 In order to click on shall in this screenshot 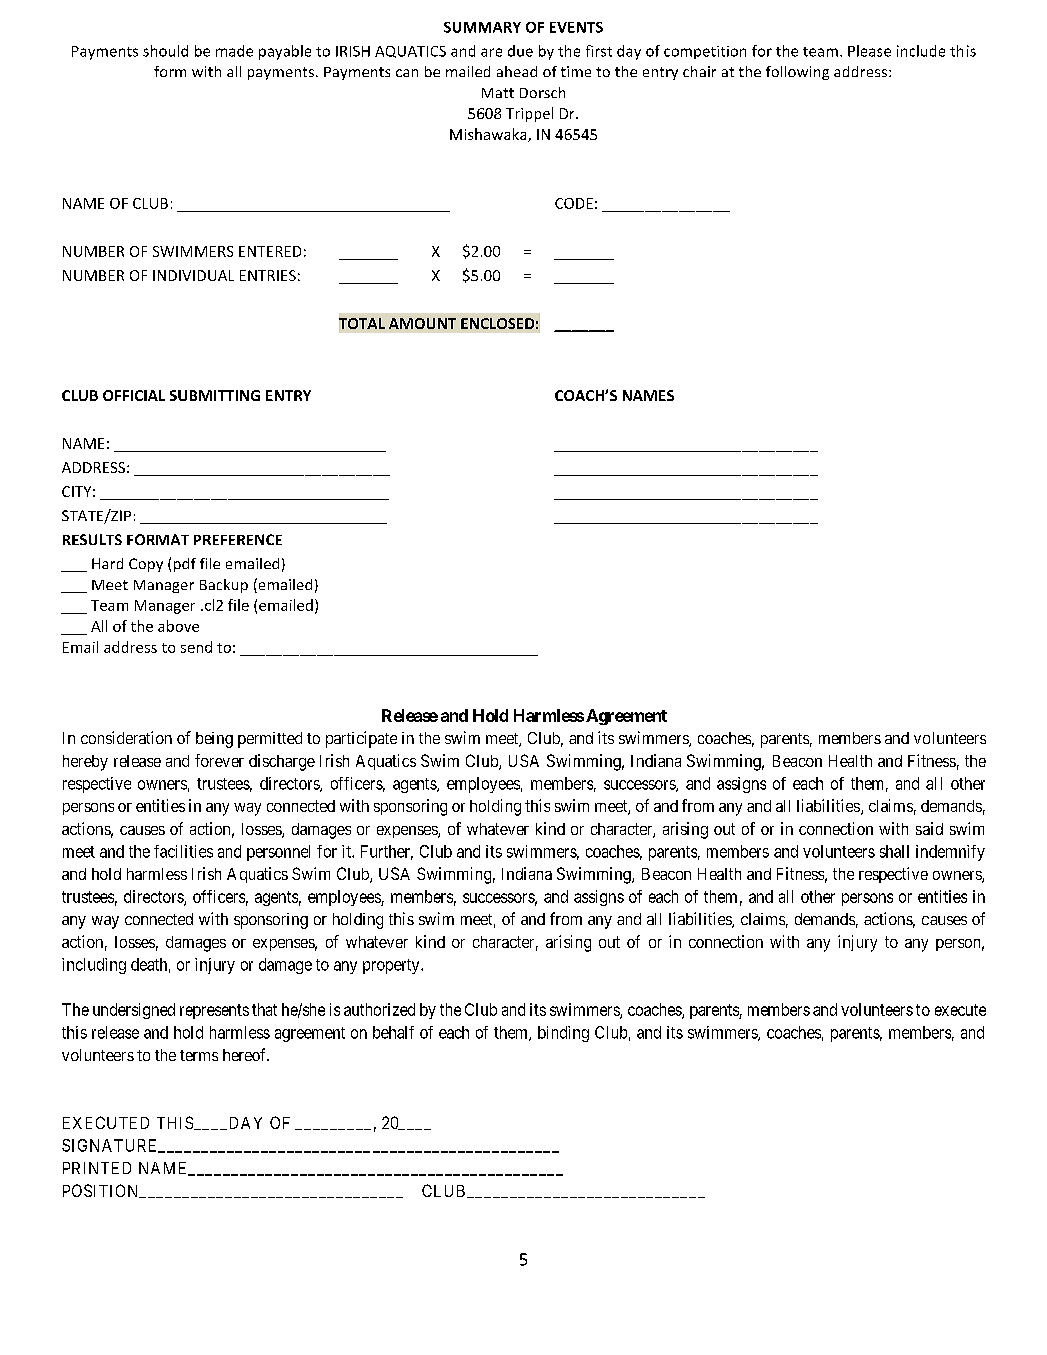, I will do `click(894, 851)`.
